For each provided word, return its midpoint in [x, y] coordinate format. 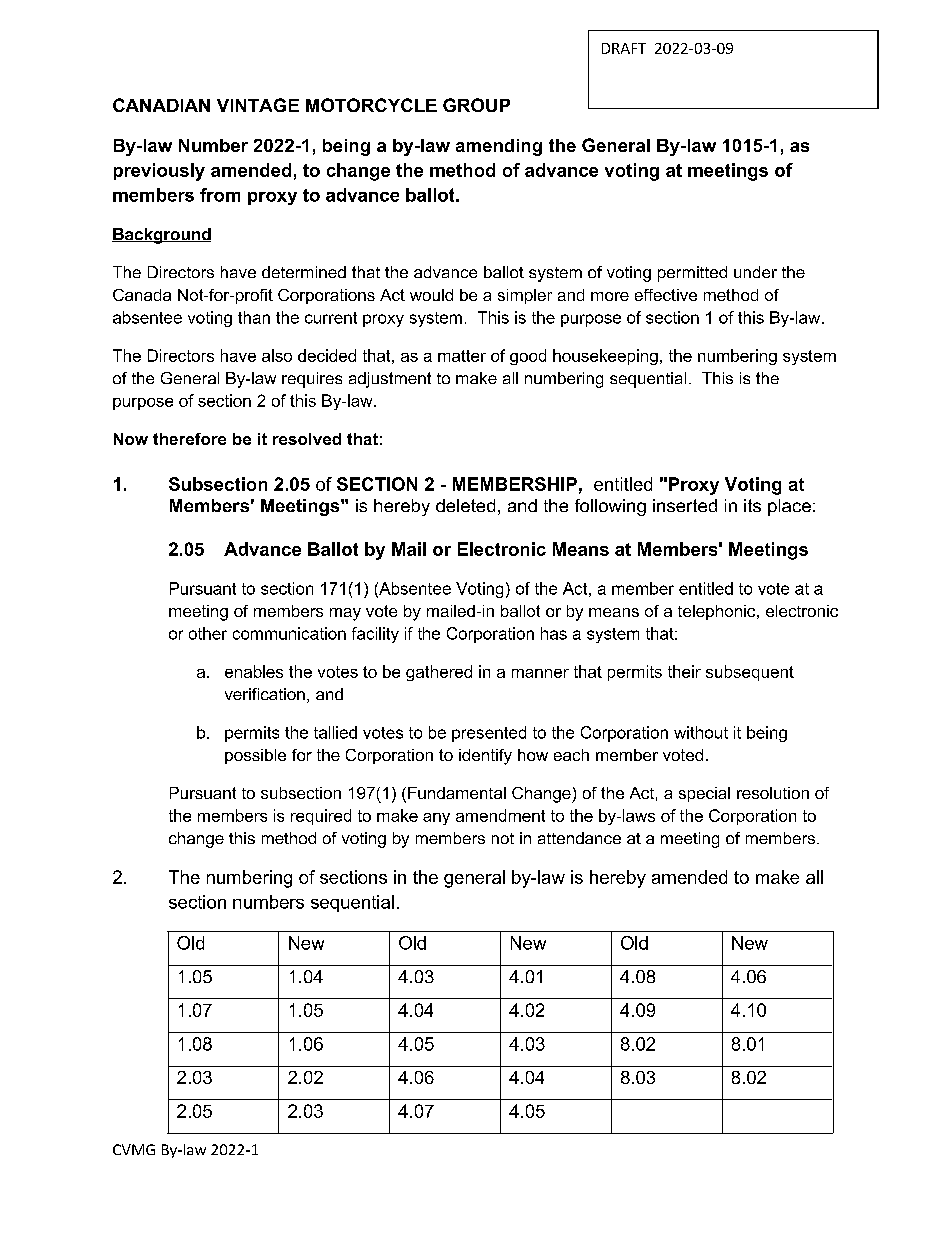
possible [255, 756]
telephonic [718, 612]
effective [666, 295]
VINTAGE [258, 105]
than [254, 317]
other [208, 633]
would [431, 295]
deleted [465, 505]
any [436, 819]
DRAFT [624, 48]
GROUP [476, 105]
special [704, 794]
